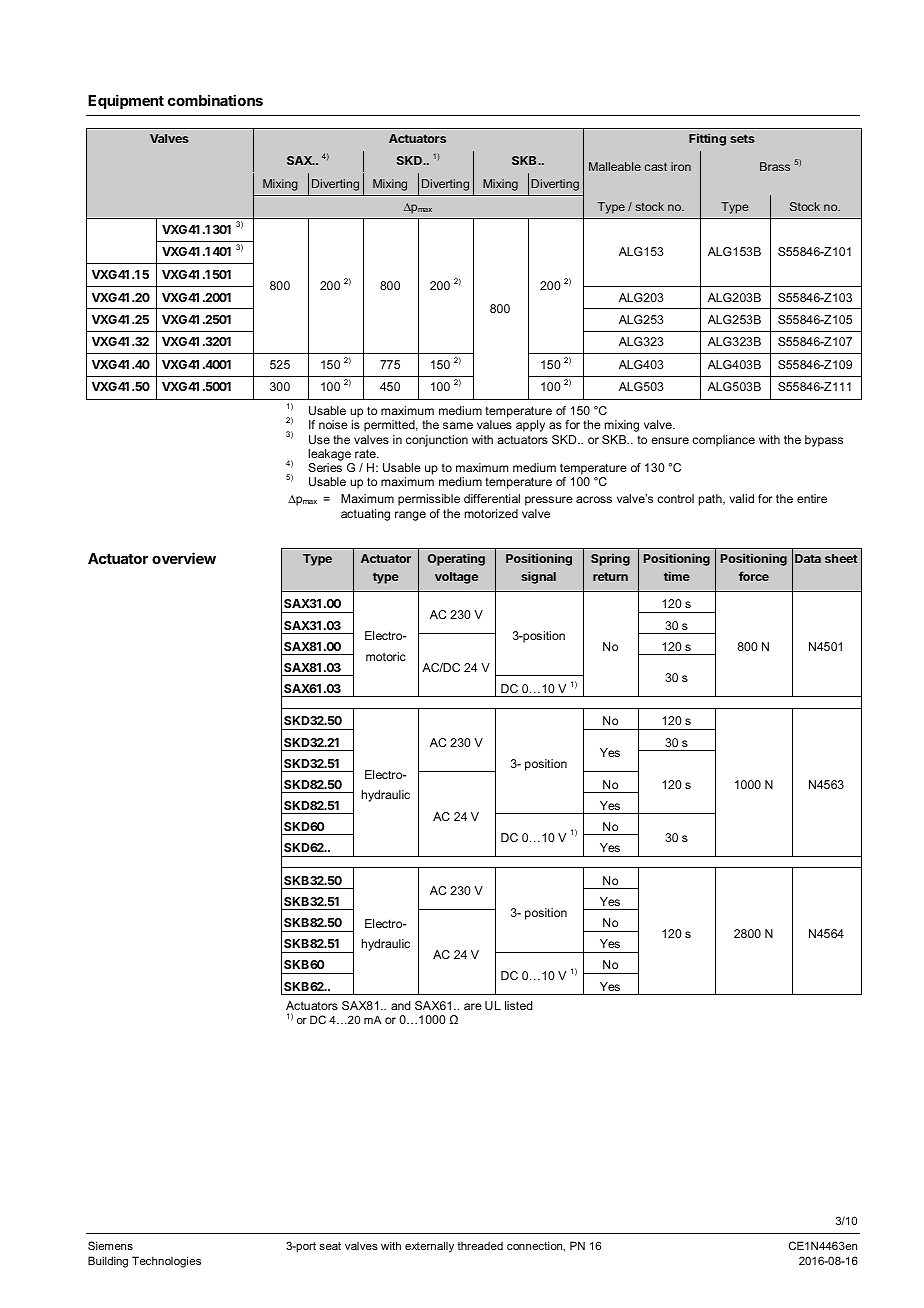 This screenshot has height=1308, width=924. What do you see at coordinates (519, 1005) in the screenshot?
I see `listed` at bounding box center [519, 1005].
